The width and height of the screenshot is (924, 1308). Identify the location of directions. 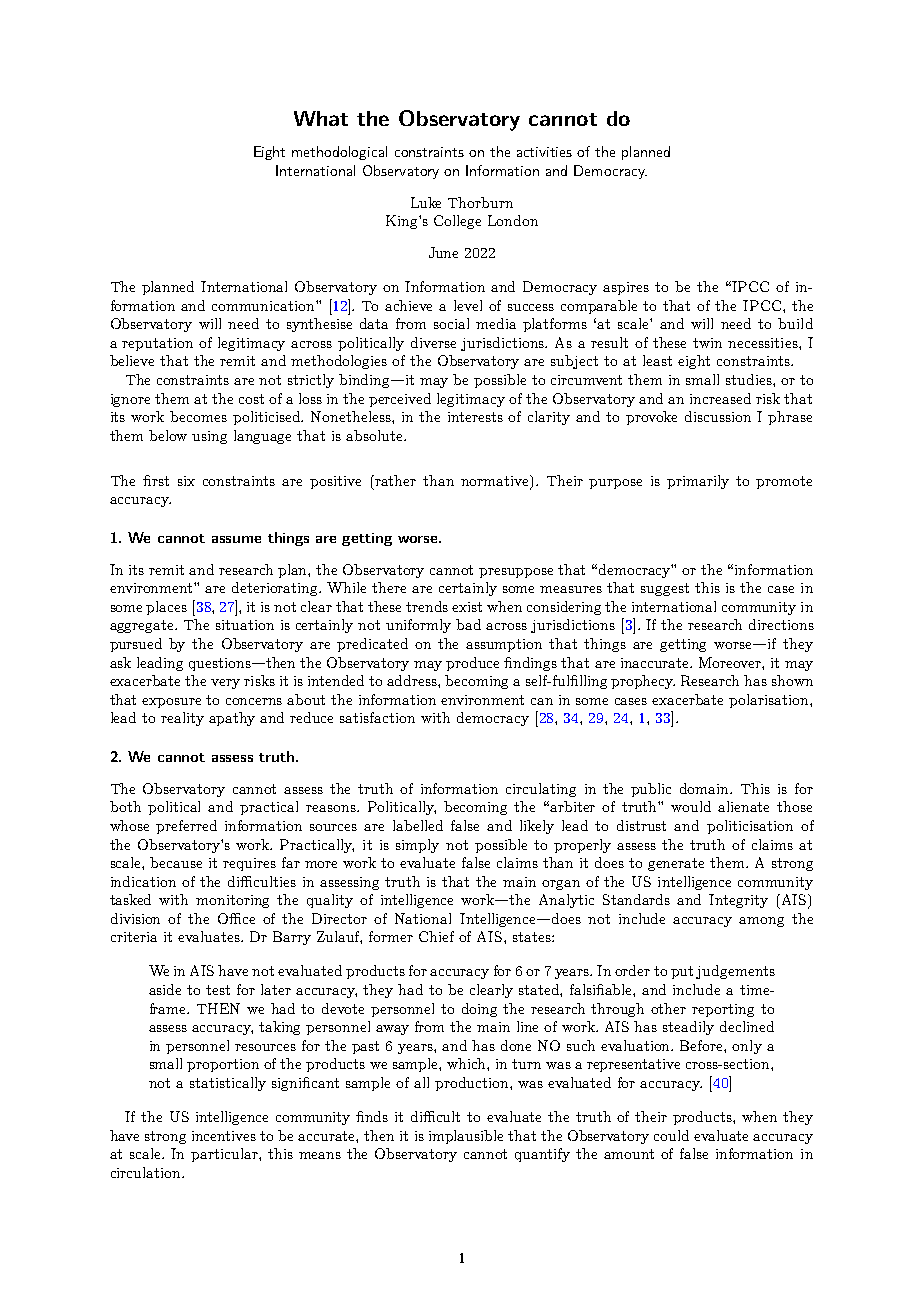
(781, 624).
